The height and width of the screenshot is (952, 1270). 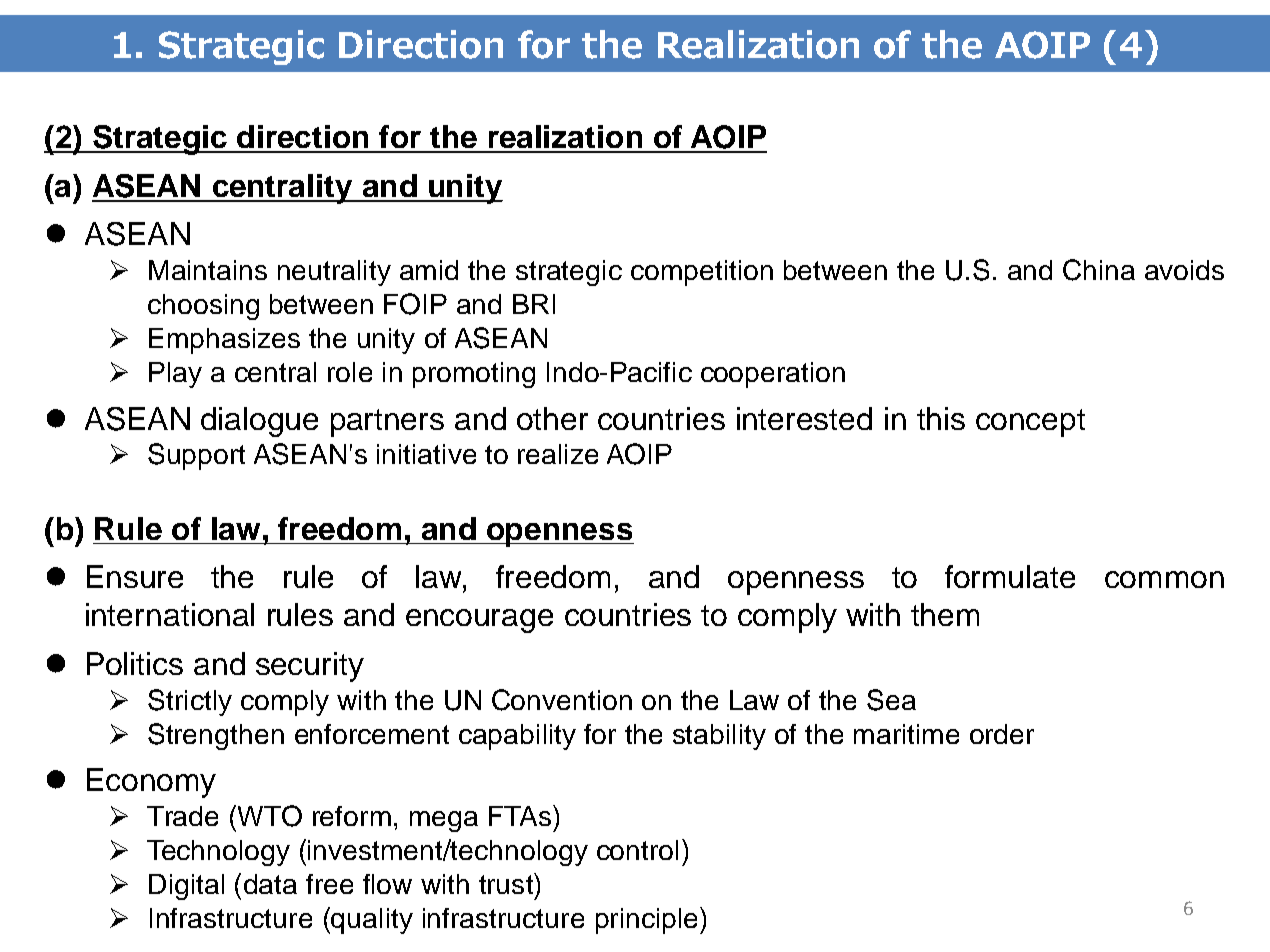 I want to click on control, so click(x=637, y=850).
